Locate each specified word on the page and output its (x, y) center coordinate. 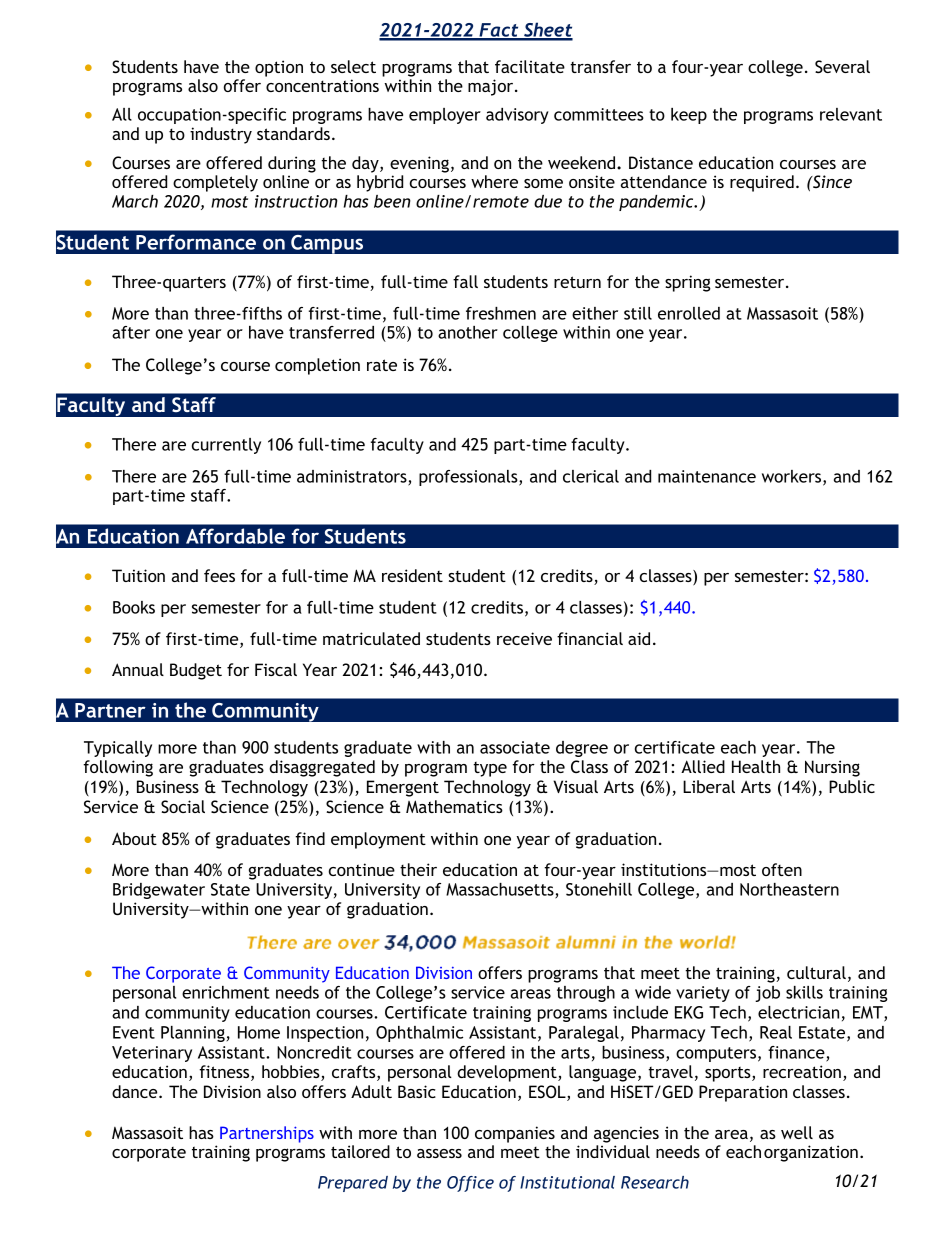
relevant (851, 114)
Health (756, 766)
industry (221, 135)
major (492, 87)
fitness (225, 1073)
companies (515, 1134)
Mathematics (454, 806)
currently (226, 446)
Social (183, 807)
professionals (469, 478)
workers (793, 477)
